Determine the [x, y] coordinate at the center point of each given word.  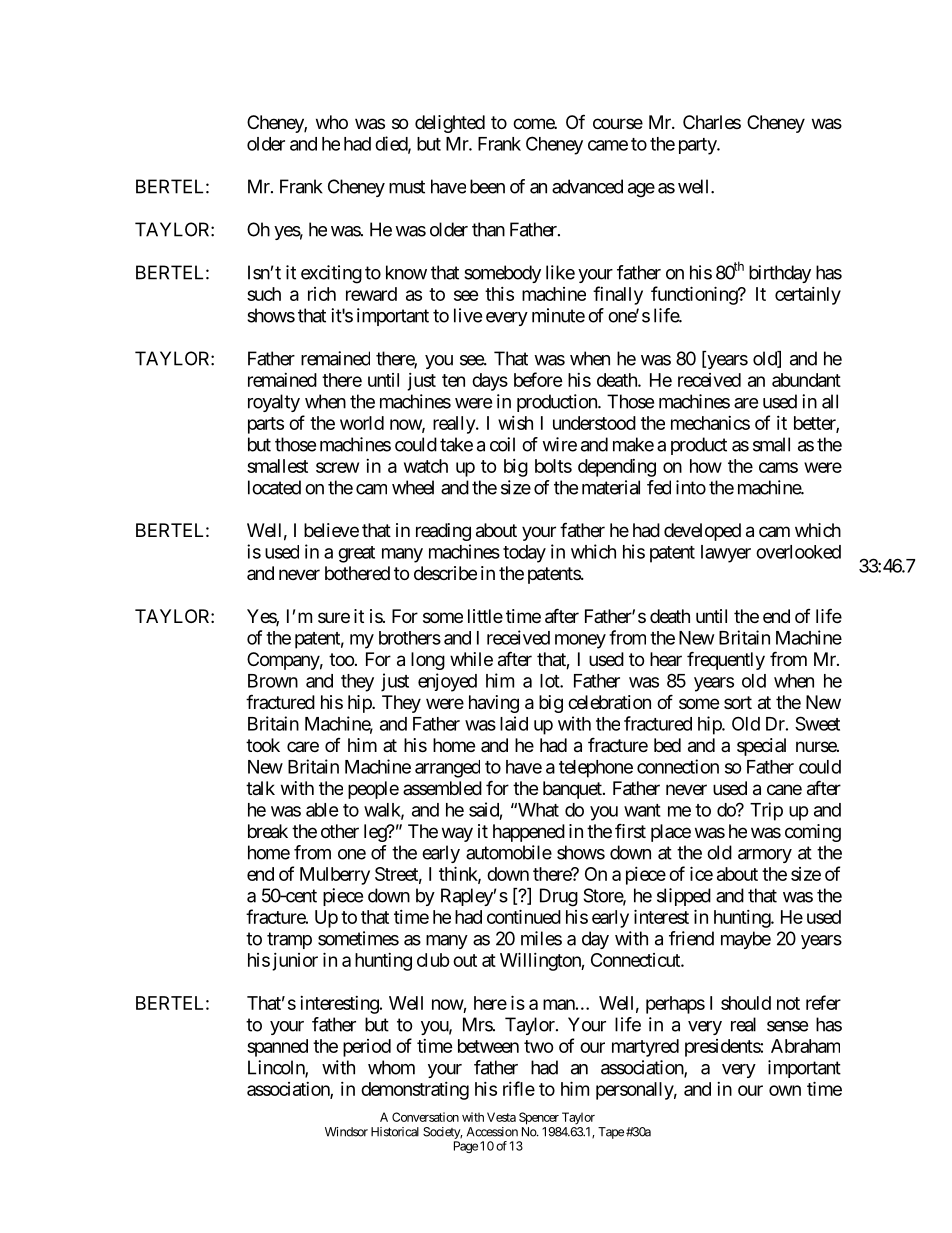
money [580, 641]
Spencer [539, 1118]
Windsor [346, 1132]
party [698, 146]
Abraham [805, 1046]
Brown [273, 681]
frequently [726, 660]
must [407, 187]
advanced [587, 186]
